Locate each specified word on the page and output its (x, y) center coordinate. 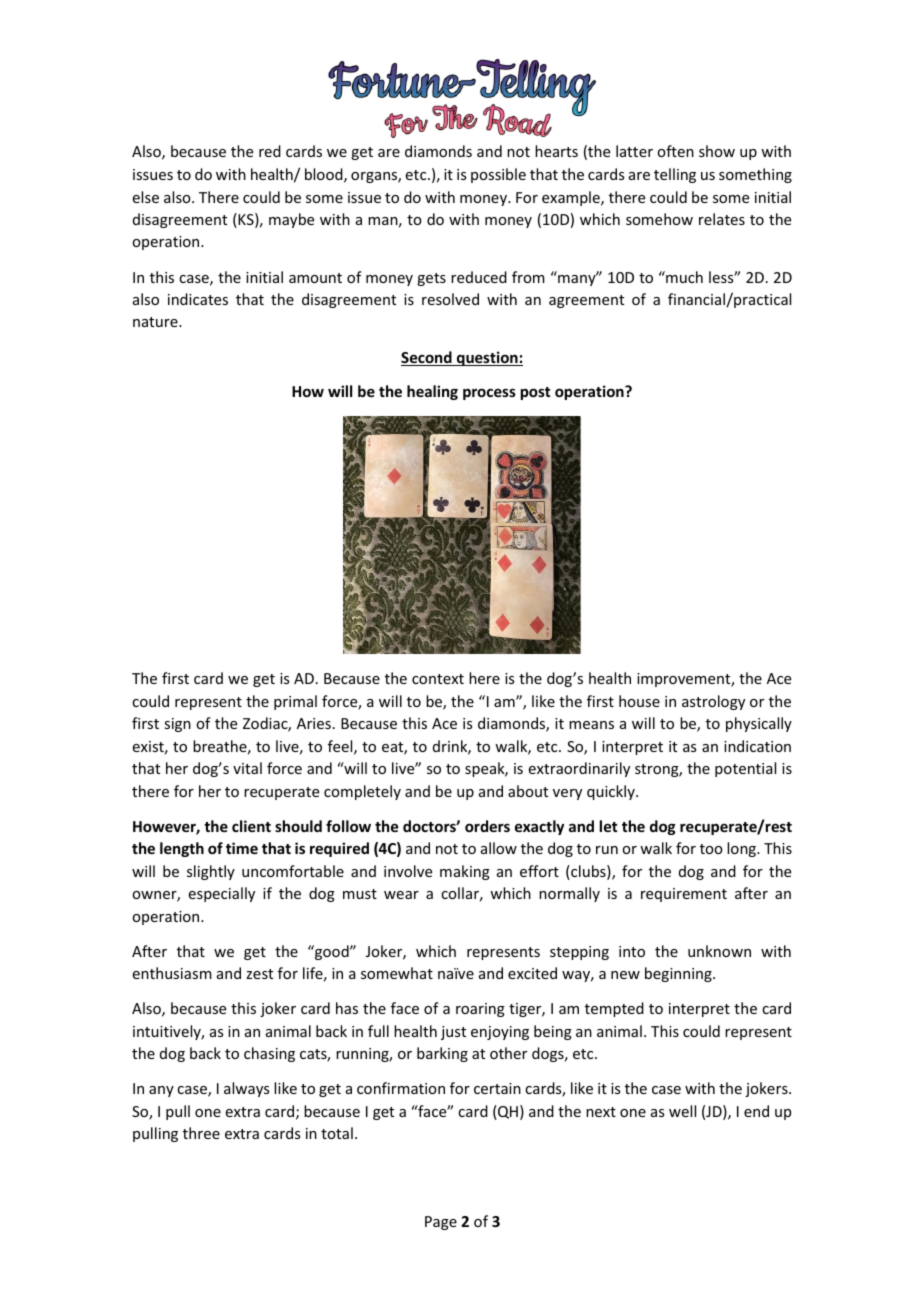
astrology (713, 702)
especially (222, 894)
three (201, 1133)
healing (432, 392)
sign (177, 725)
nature (156, 322)
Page (441, 1223)
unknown (719, 951)
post (535, 393)
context (438, 679)
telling (675, 175)
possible (498, 175)
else (146, 197)
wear (401, 895)
